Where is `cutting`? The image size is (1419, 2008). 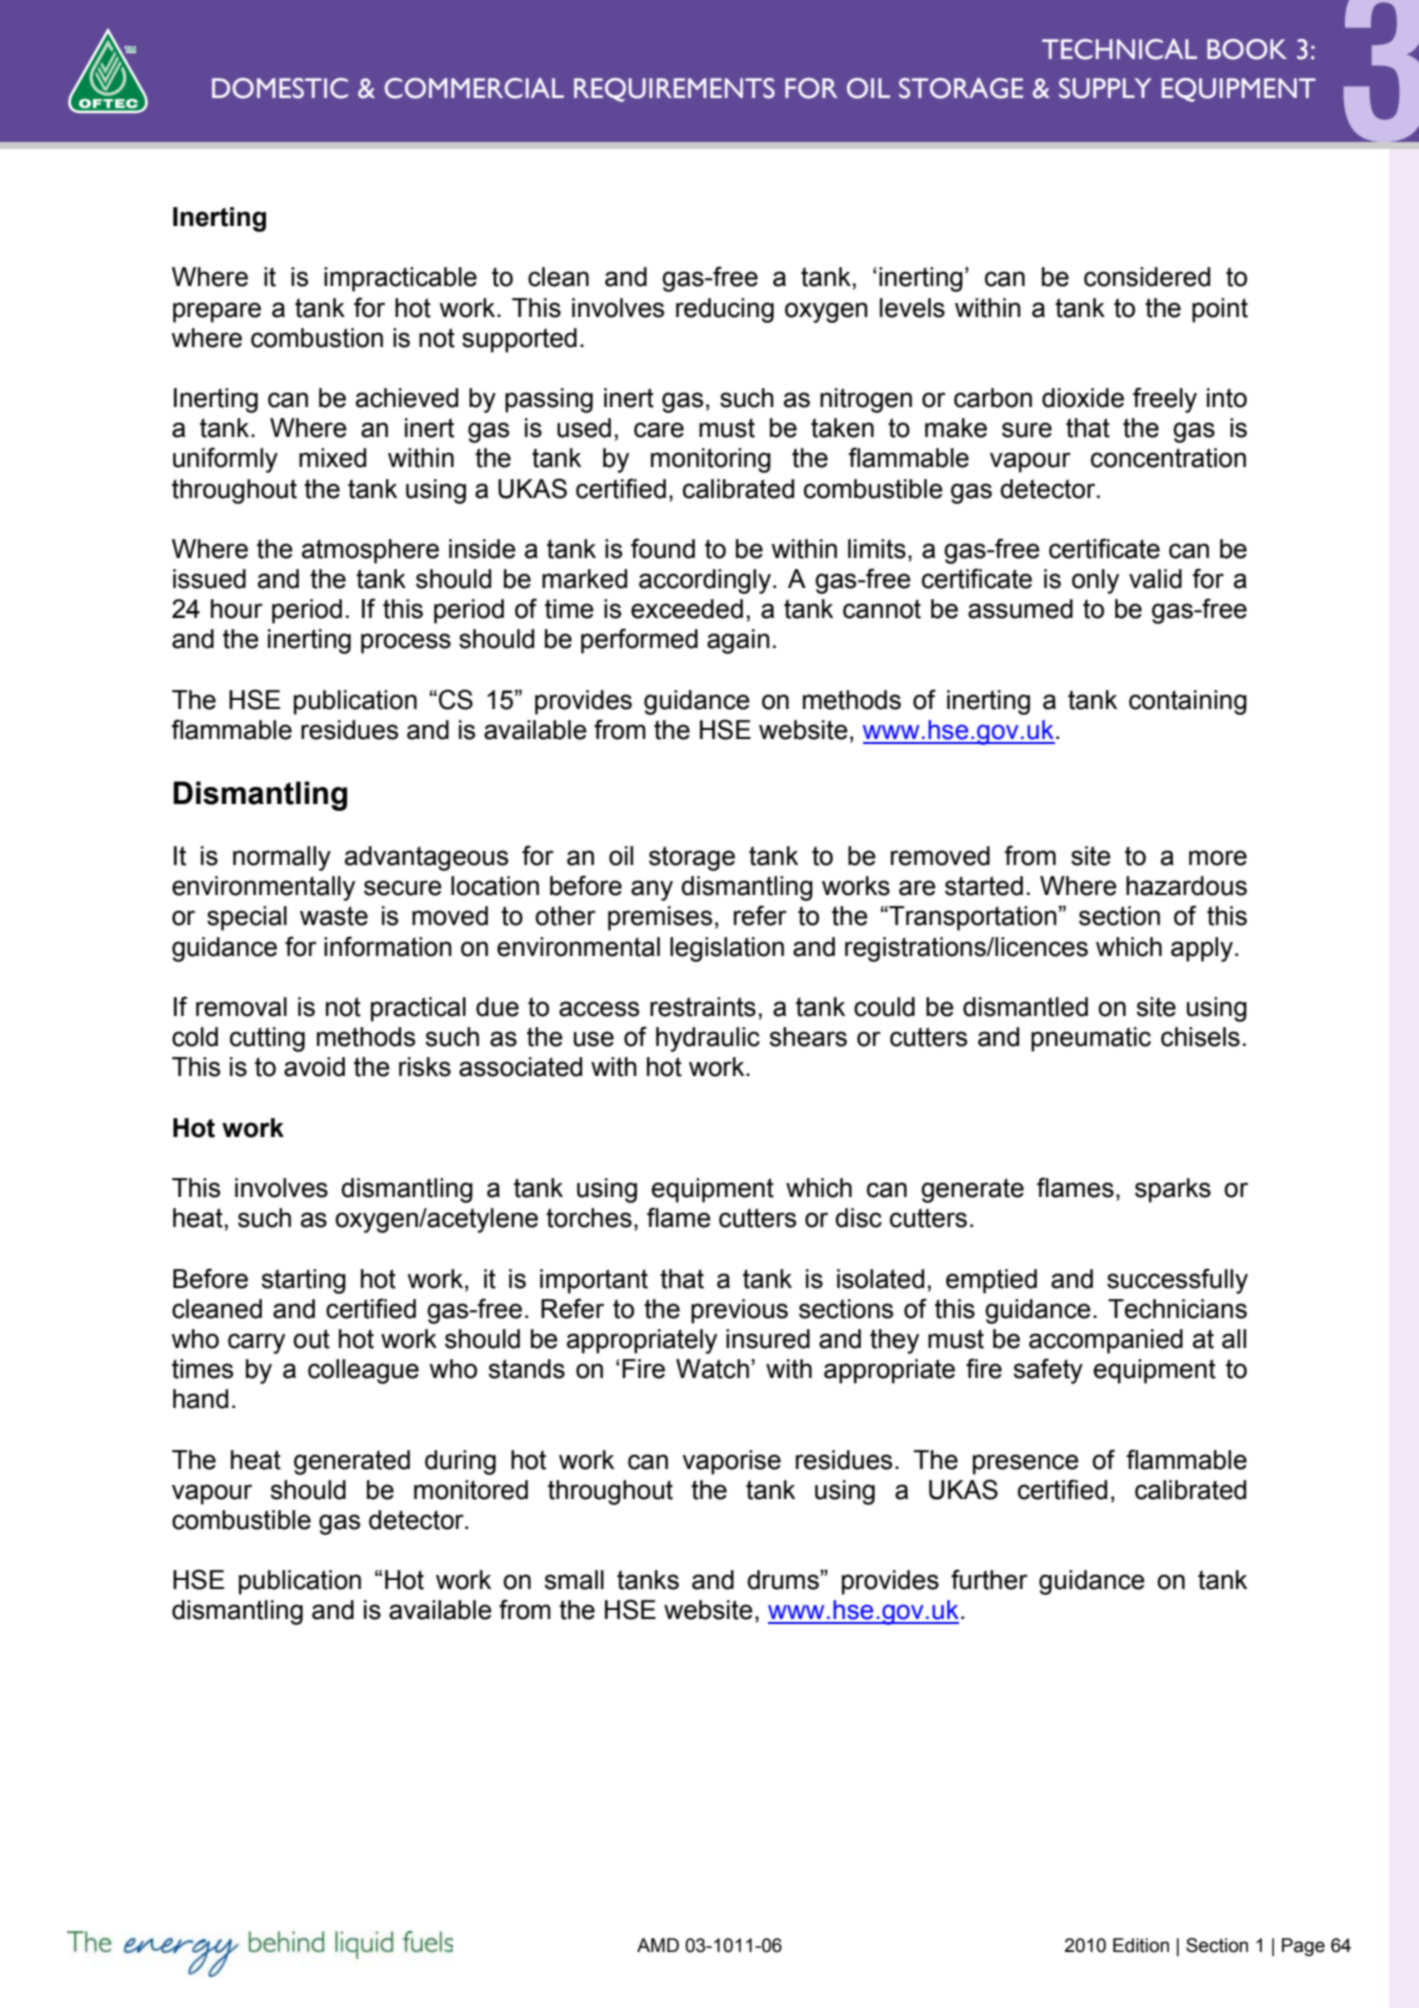 cutting is located at coordinates (267, 1039).
